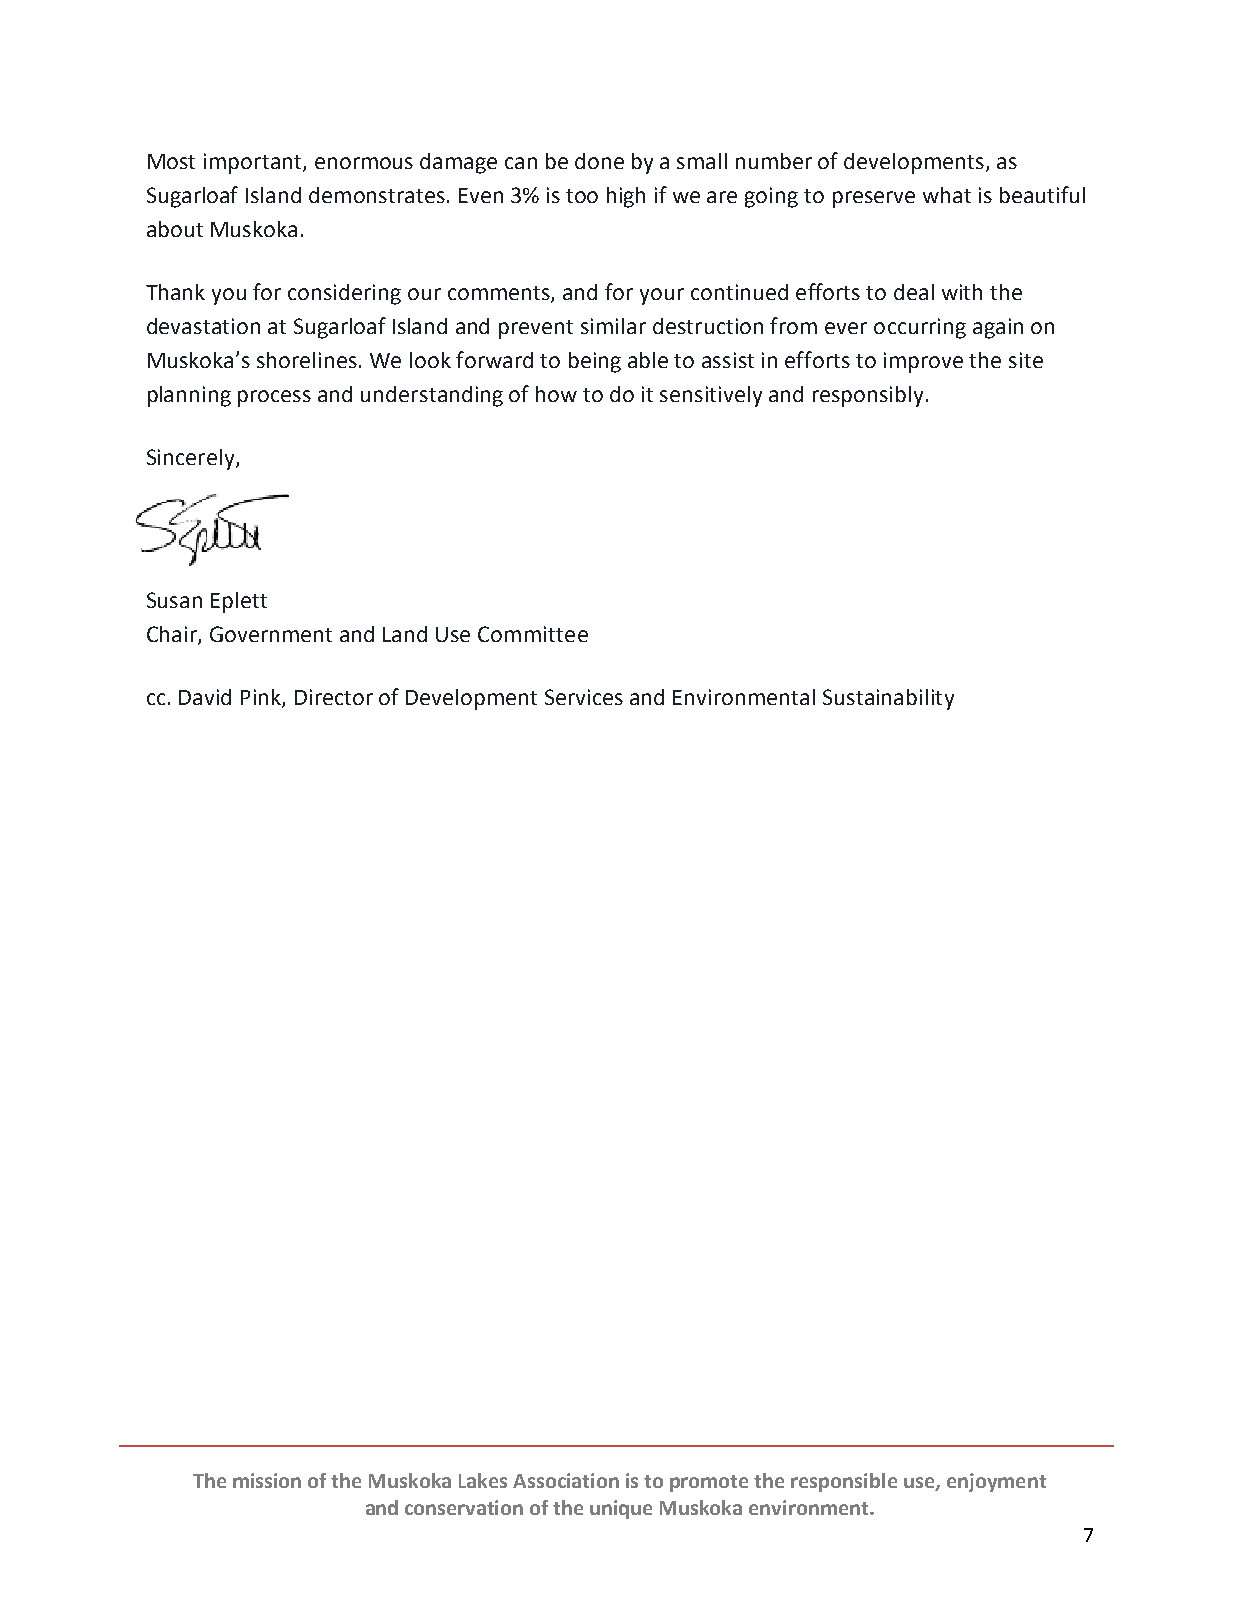  I want to click on enjoyment, so click(996, 1482).
